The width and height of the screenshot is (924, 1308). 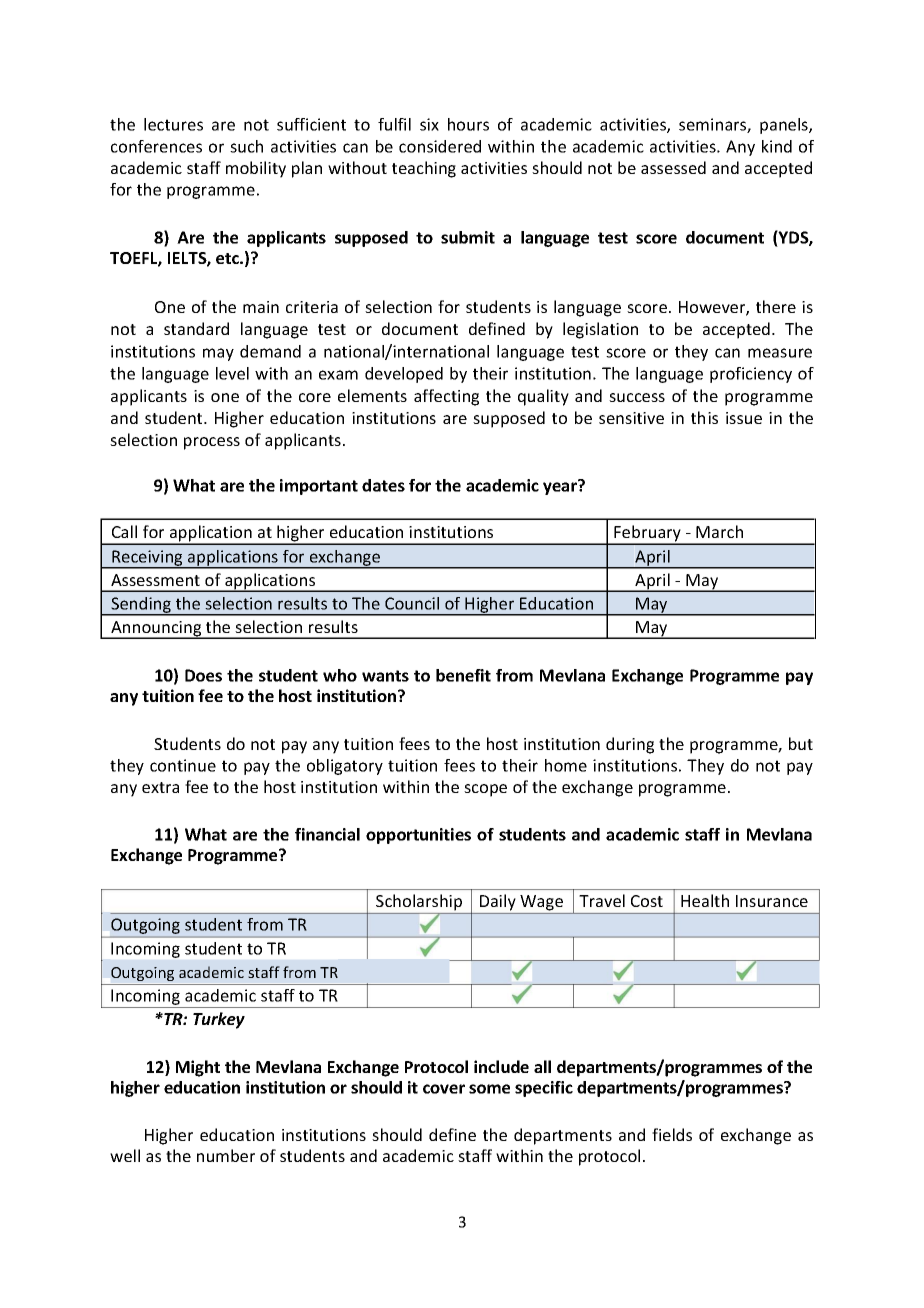 What do you see at coordinates (226, 1155) in the screenshot?
I see `number` at bounding box center [226, 1155].
